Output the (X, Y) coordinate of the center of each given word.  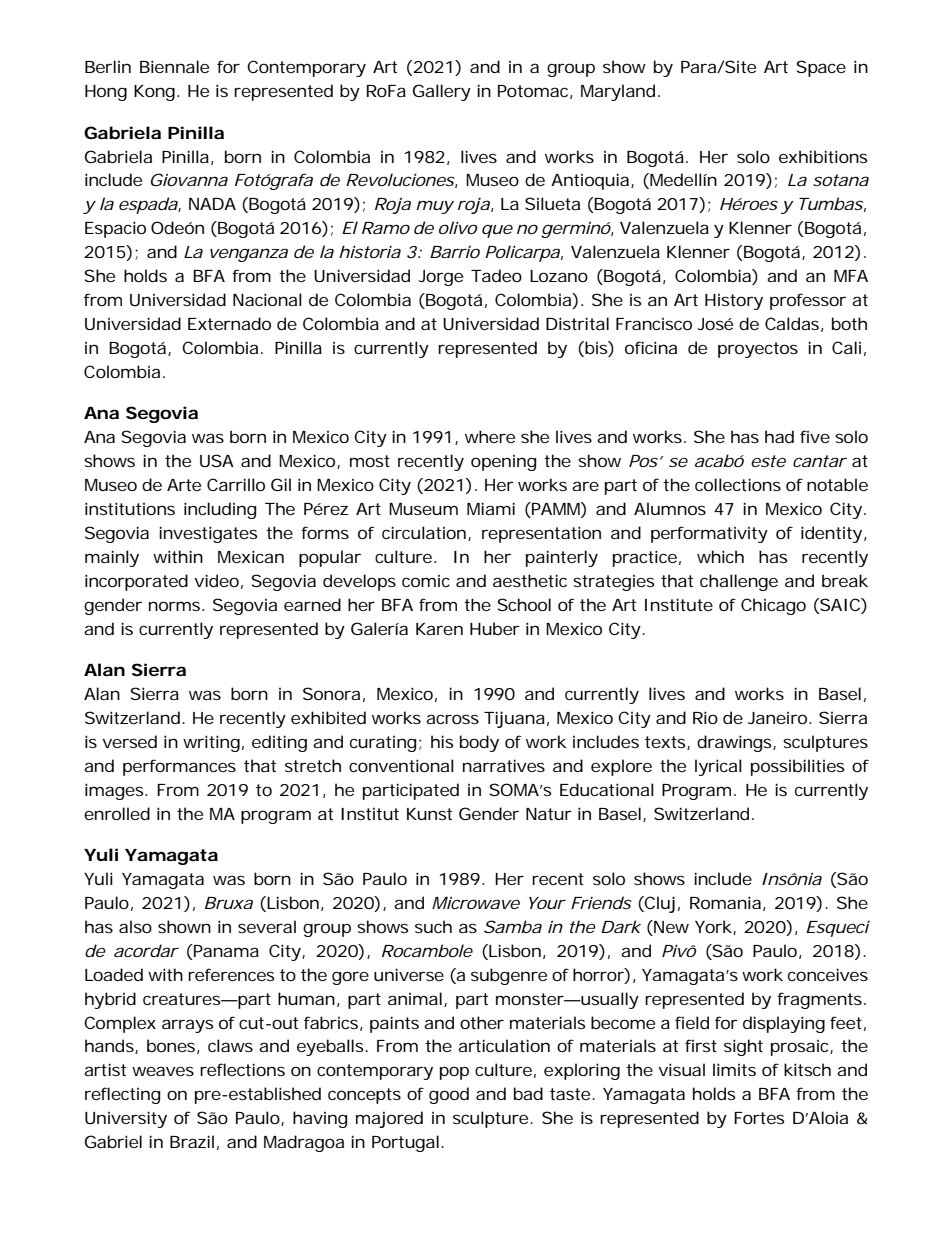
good (449, 1095)
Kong (154, 93)
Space (821, 68)
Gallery (442, 92)
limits (734, 1069)
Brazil (192, 1141)
